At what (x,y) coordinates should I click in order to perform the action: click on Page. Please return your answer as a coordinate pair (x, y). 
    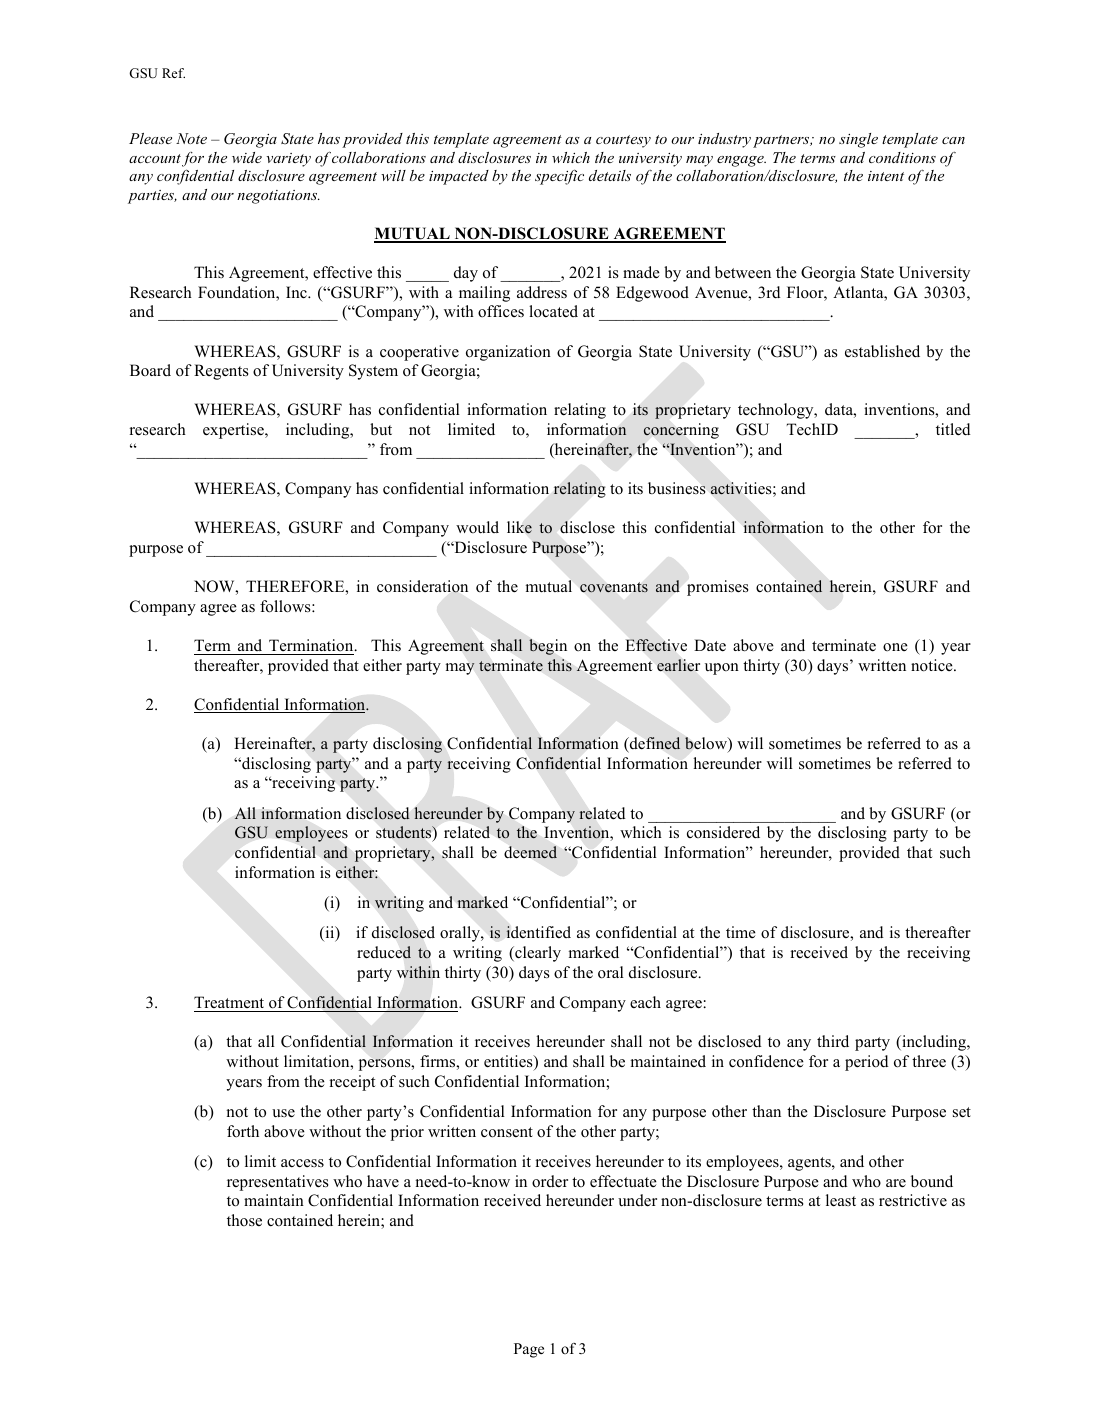
    Looking at the image, I should click on (529, 1350).
